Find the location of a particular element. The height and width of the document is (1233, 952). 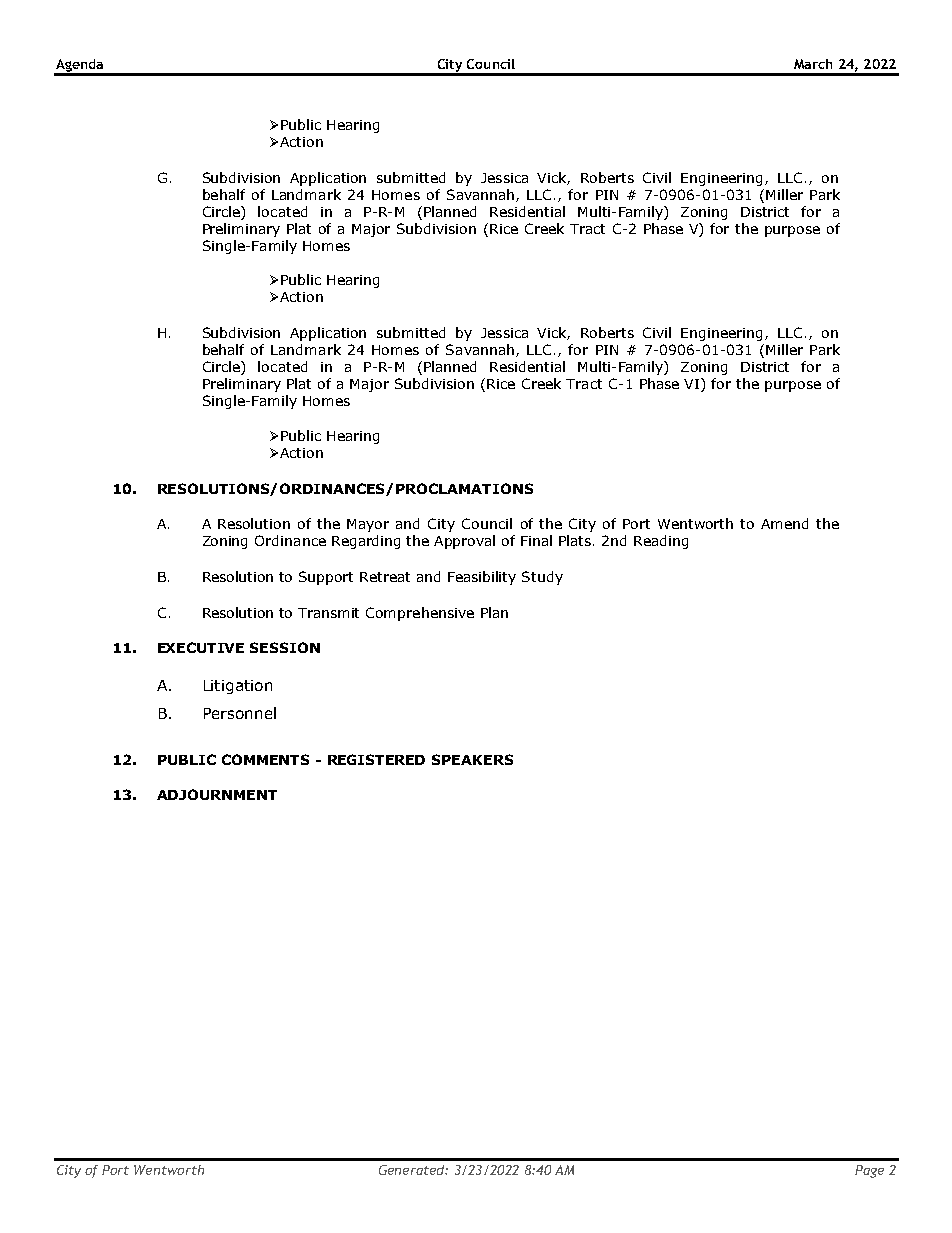

ADJOURNMENT is located at coordinates (217, 794).
